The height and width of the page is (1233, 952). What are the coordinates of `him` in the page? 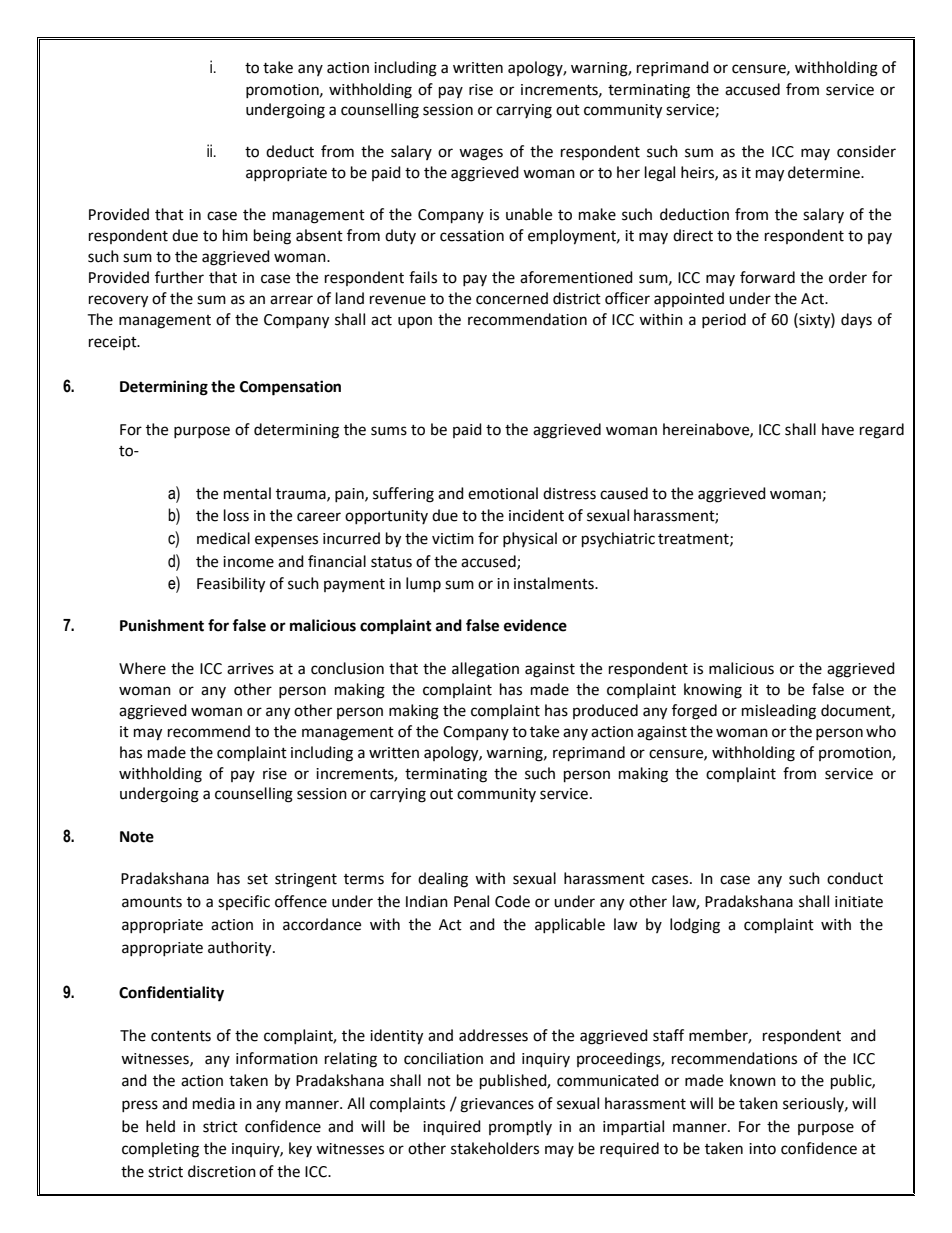 It's located at (235, 235).
